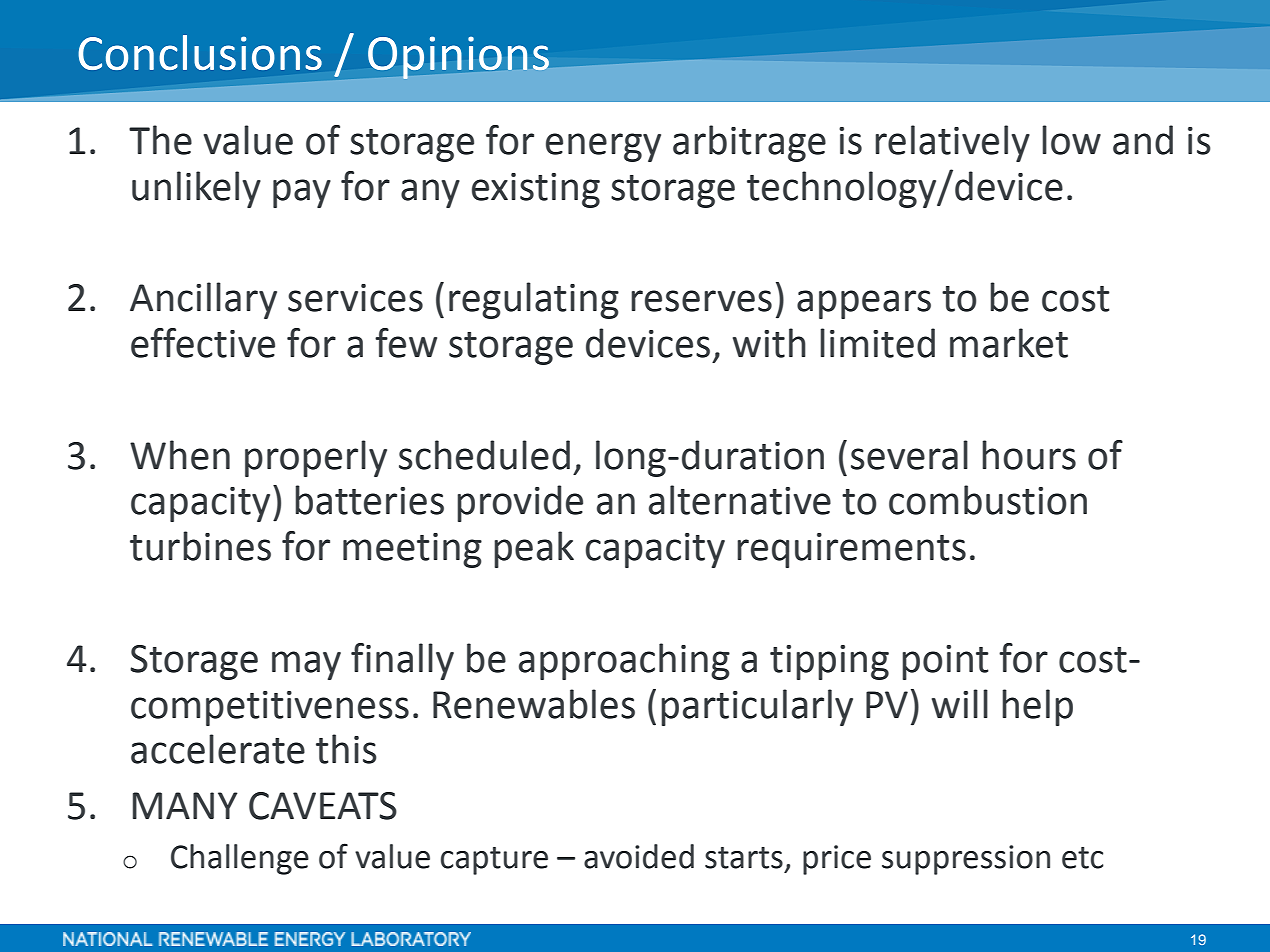 The image size is (1270, 952). I want to click on Conclusions, so click(200, 52).
